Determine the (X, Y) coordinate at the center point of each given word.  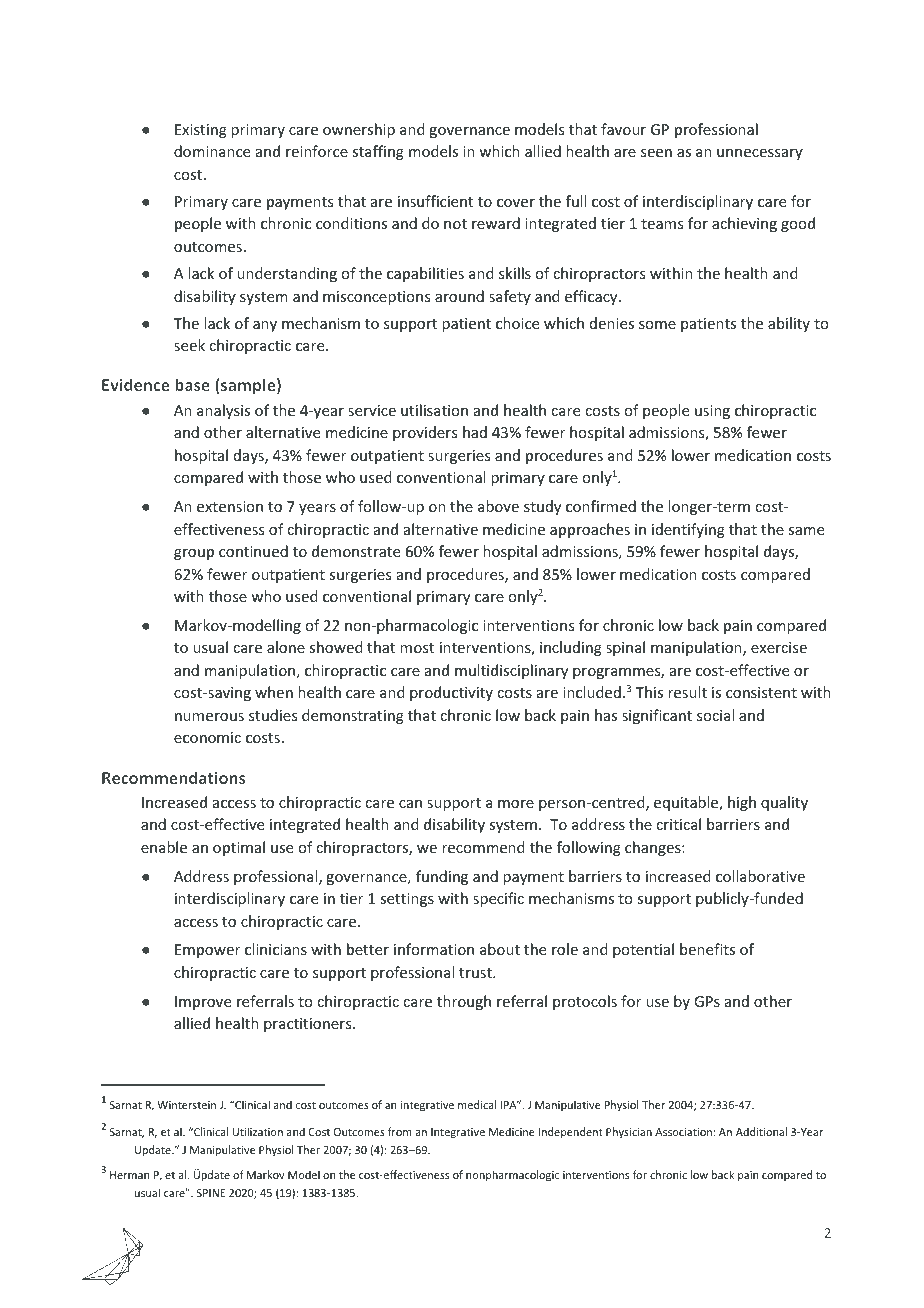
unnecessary (760, 154)
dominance (212, 151)
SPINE (211, 1193)
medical (477, 1104)
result (687, 692)
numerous (209, 717)
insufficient (435, 201)
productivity (451, 693)
